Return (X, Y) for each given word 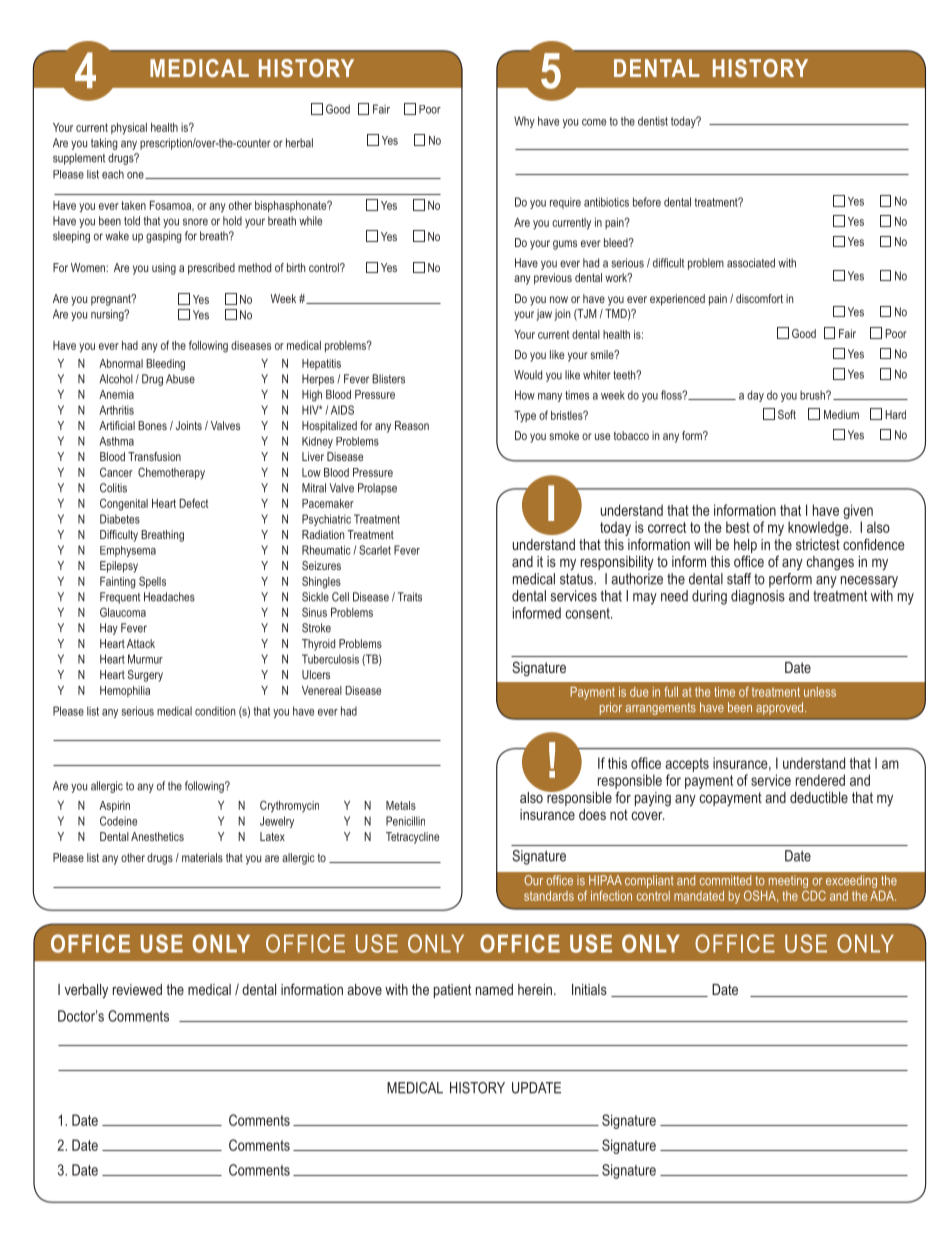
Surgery (145, 676)
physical (129, 129)
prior (611, 708)
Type (525, 417)
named (494, 989)
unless (820, 692)
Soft (787, 414)
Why (524, 122)
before (647, 202)
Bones (152, 425)
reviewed (137, 989)
